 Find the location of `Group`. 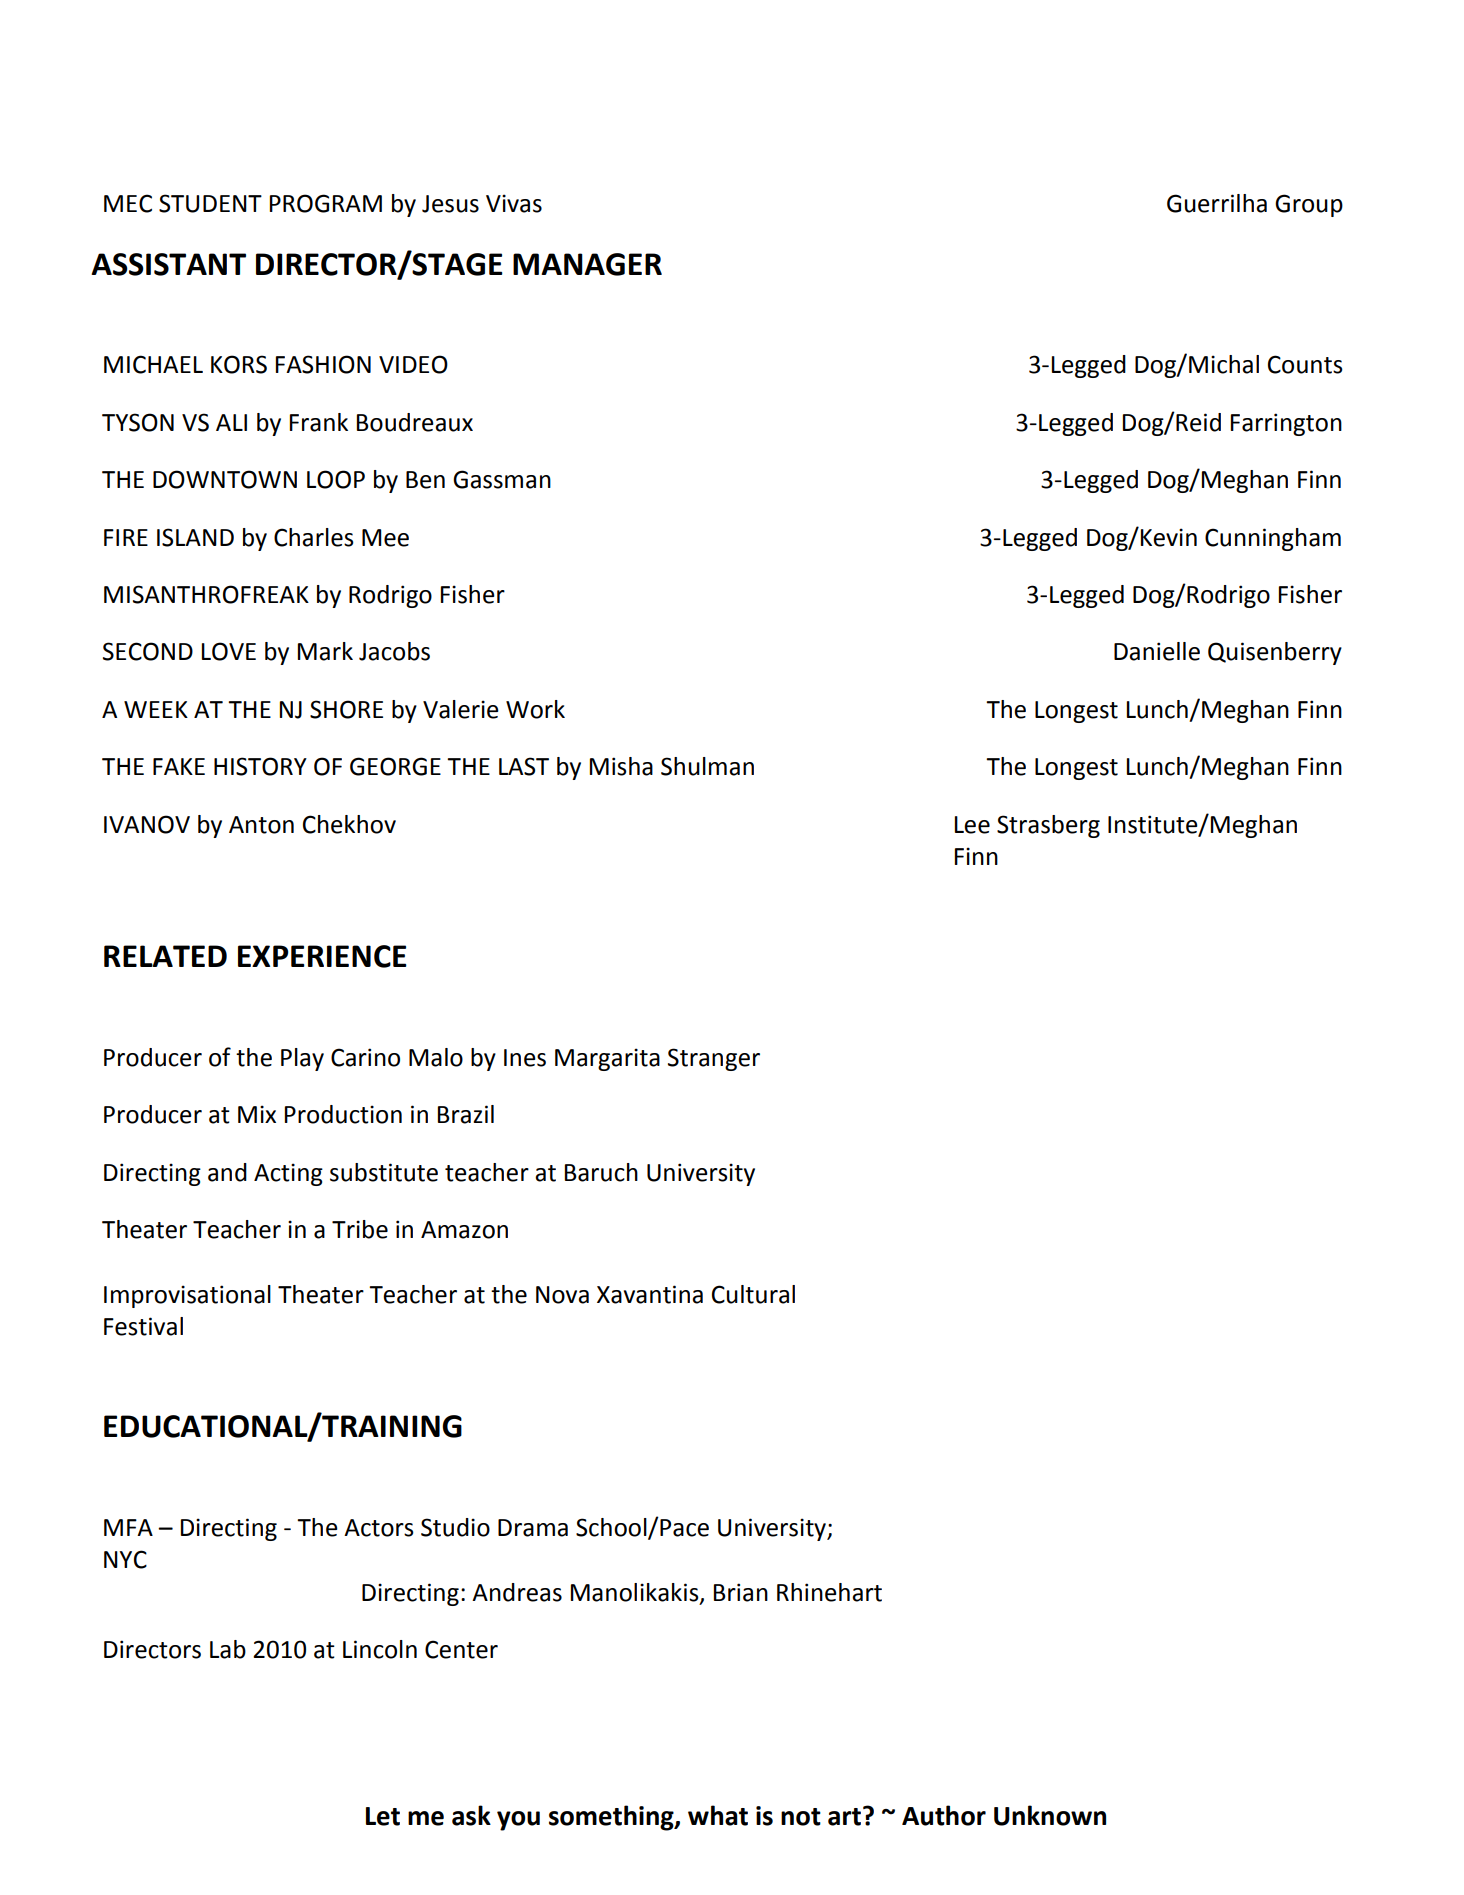

Group is located at coordinates (1309, 205).
